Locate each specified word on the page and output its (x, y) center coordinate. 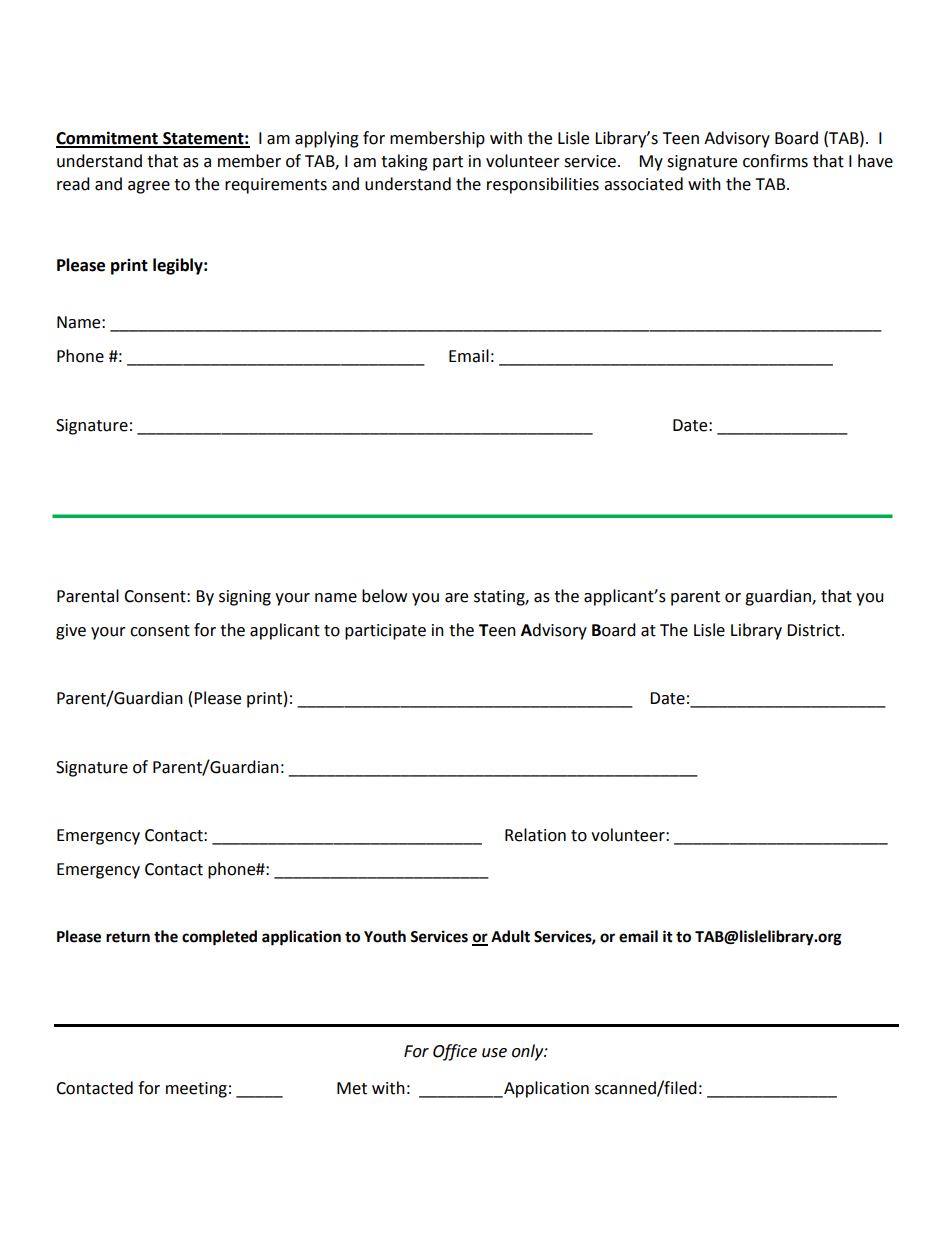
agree (149, 187)
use (494, 1053)
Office (455, 1052)
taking (404, 162)
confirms (775, 161)
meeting (196, 1090)
